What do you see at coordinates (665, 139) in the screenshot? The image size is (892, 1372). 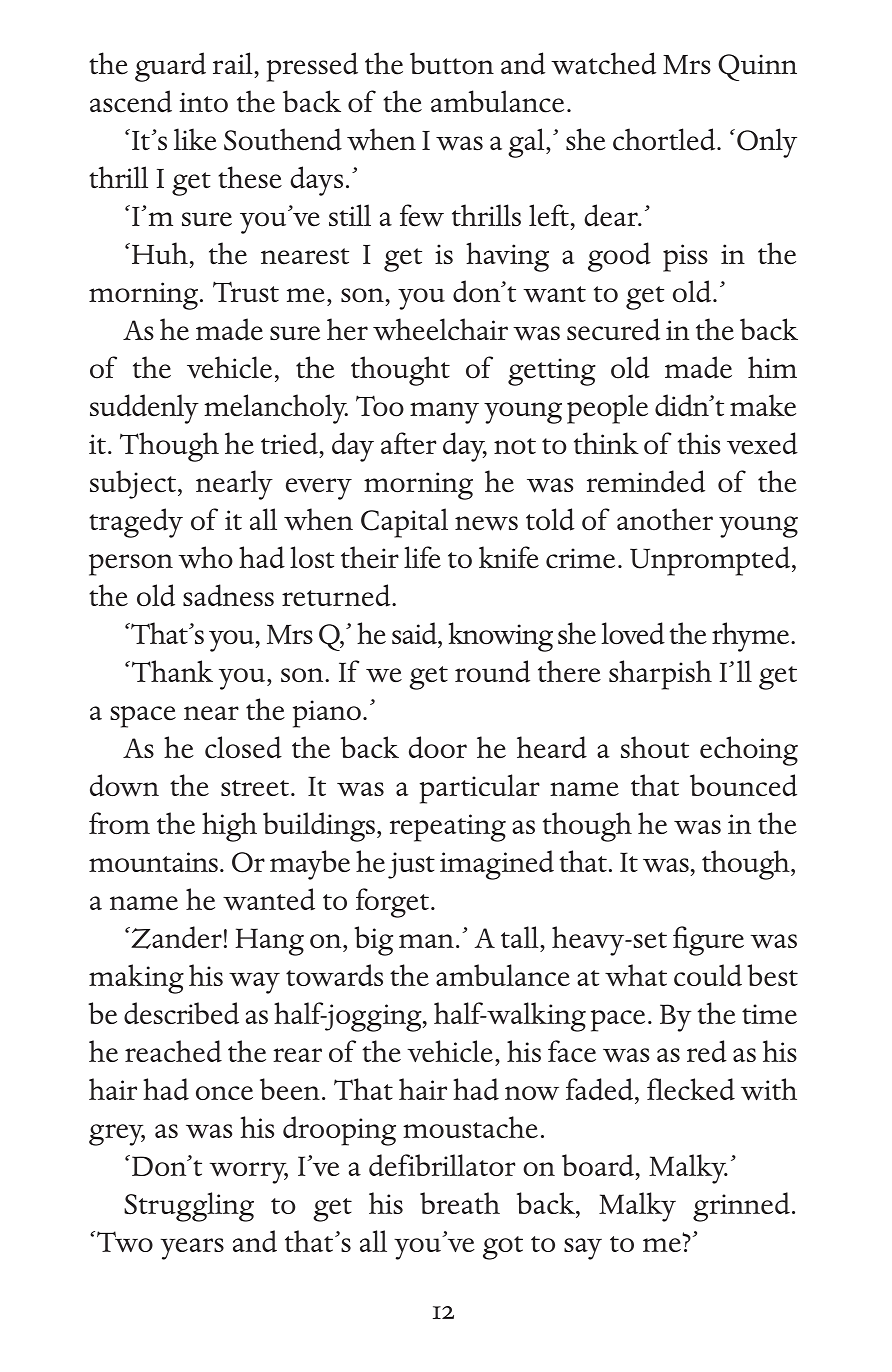 I see `chortled` at bounding box center [665, 139].
